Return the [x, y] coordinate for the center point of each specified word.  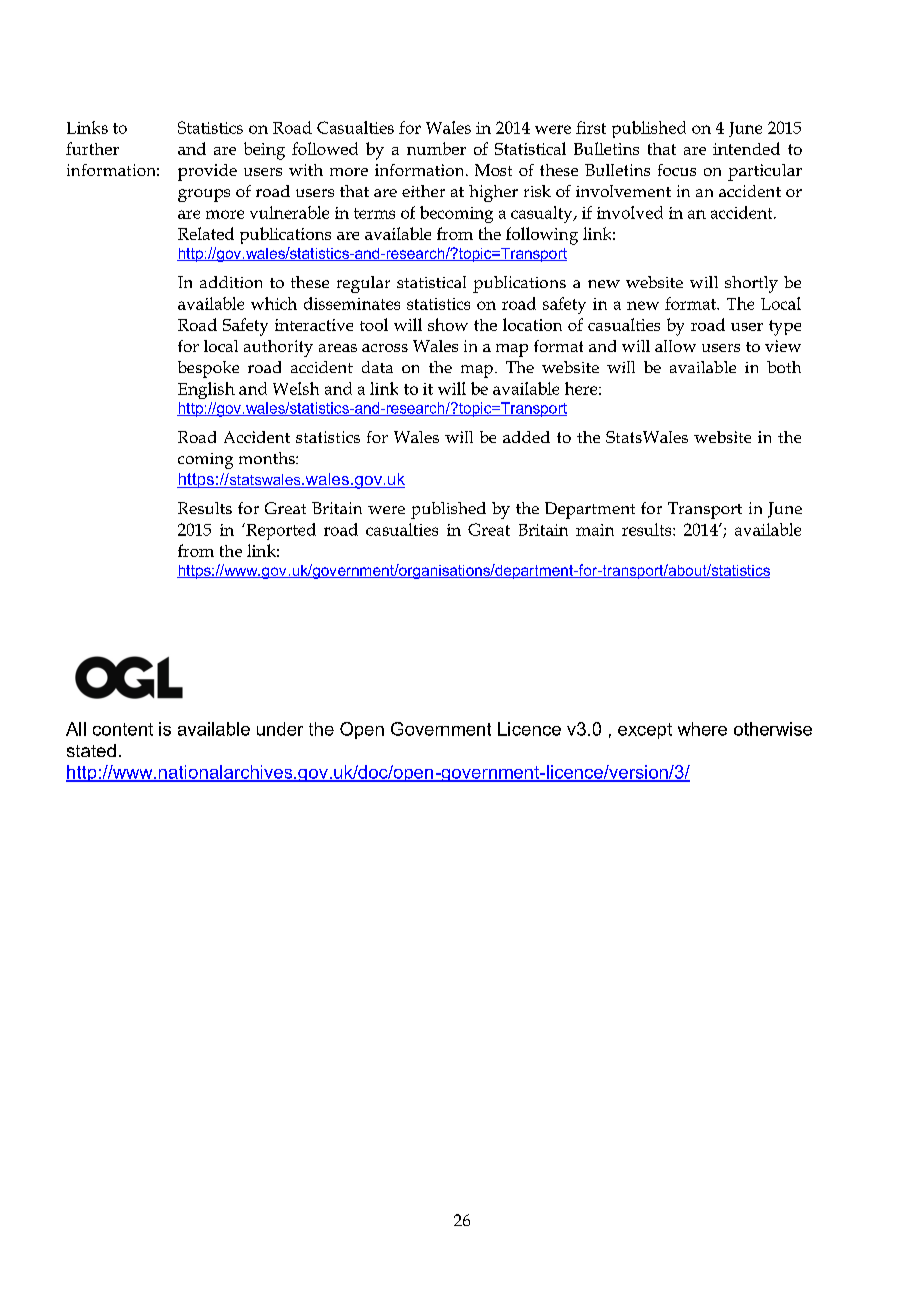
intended [746, 148]
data [377, 367]
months [268, 458]
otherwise [773, 729]
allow [675, 346]
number [436, 148]
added [526, 437]
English [206, 390]
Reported [280, 531]
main [595, 530]
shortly [751, 284]
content [123, 729]
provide [207, 172]
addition [231, 282]
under [280, 729]
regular [363, 284]
